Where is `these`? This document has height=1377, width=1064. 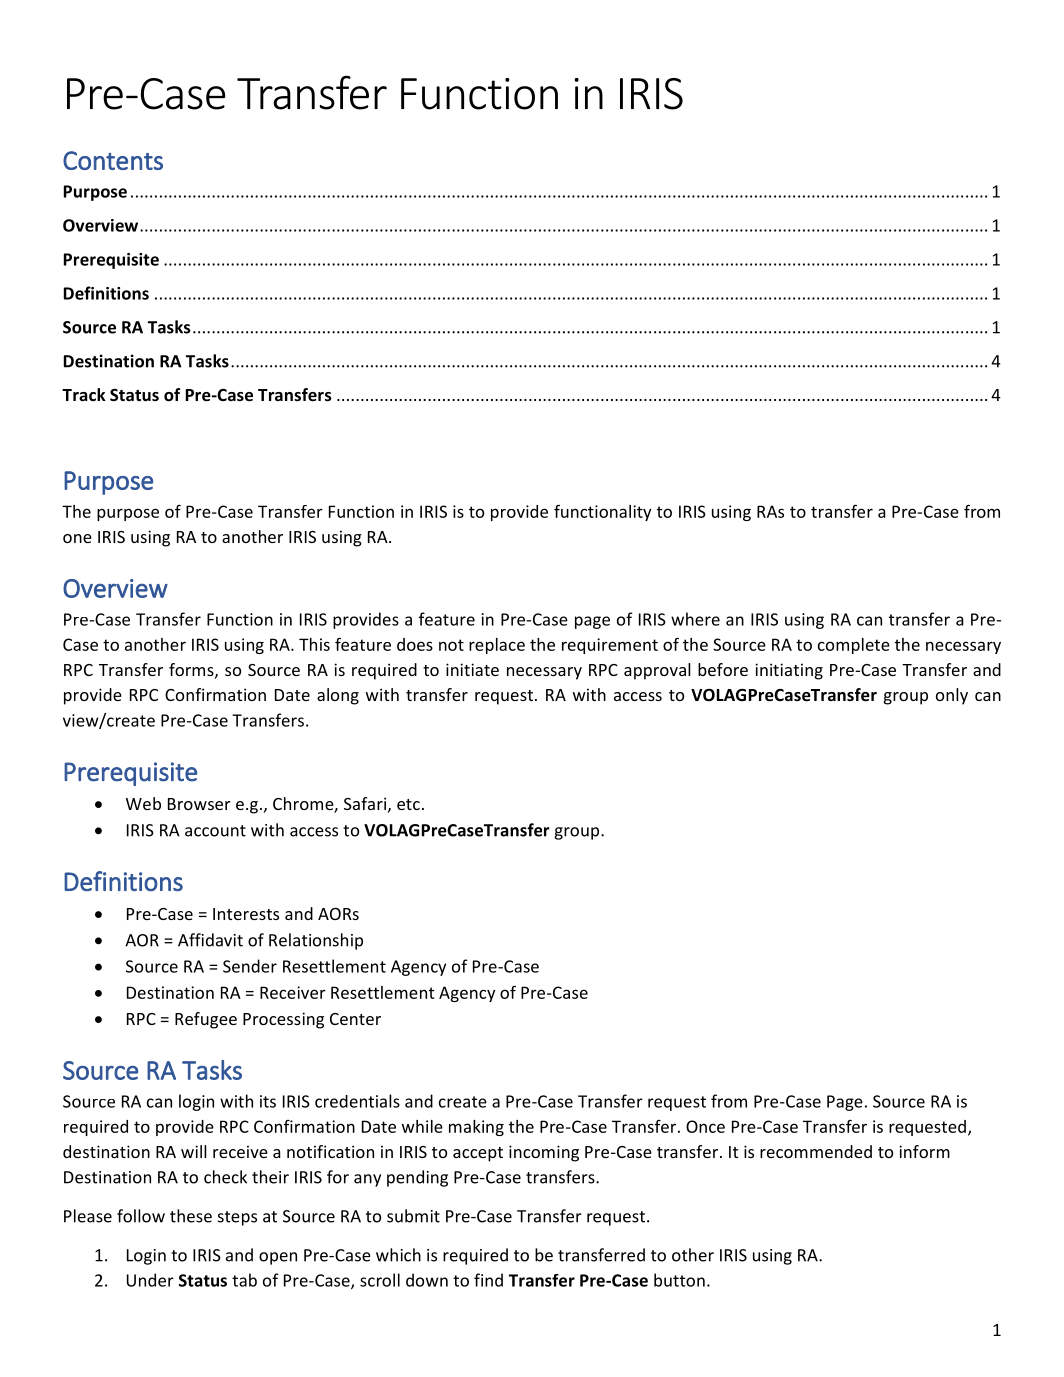
these is located at coordinates (191, 1216).
